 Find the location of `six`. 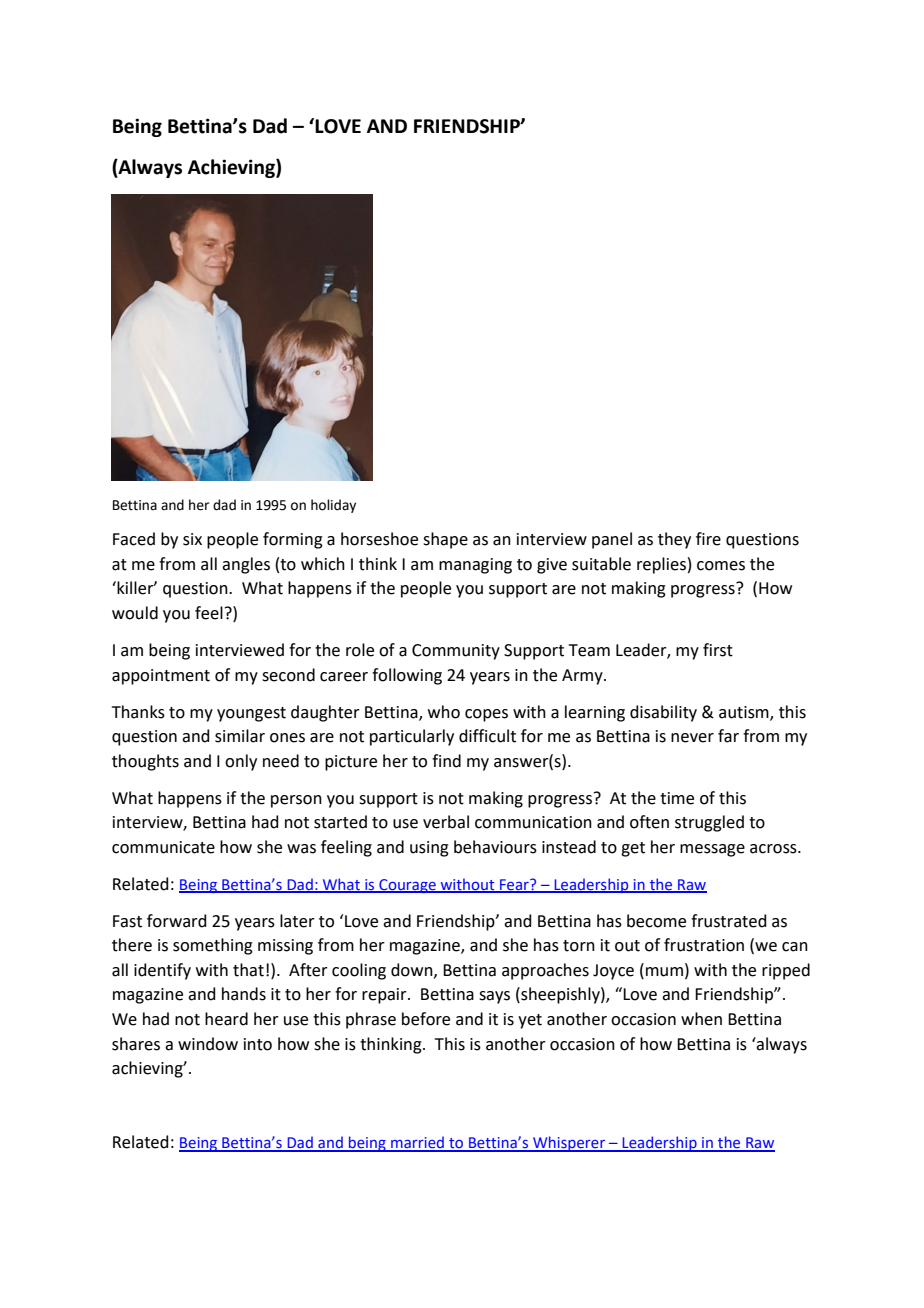

six is located at coordinates (192, 539).
